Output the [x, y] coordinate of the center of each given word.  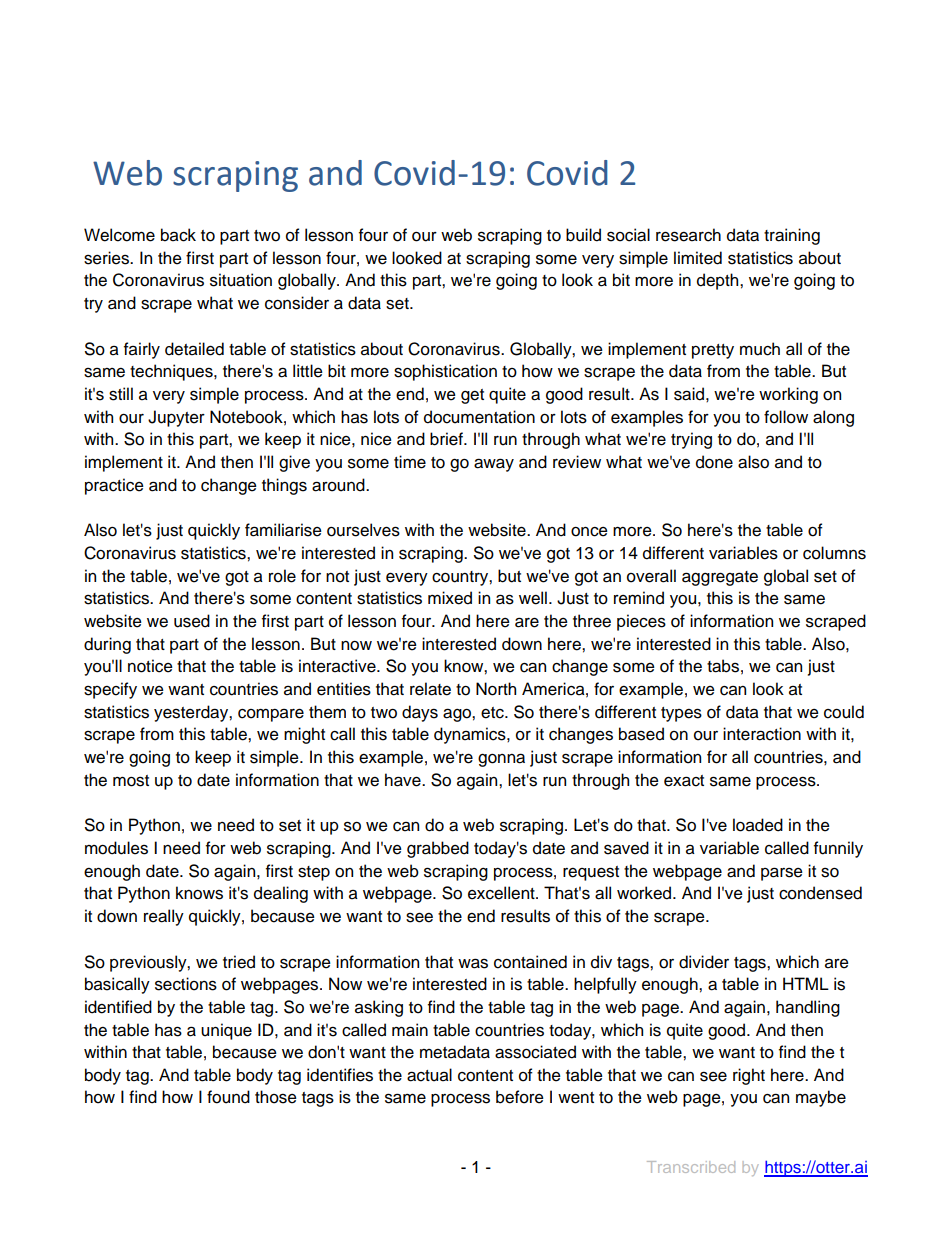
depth [719, 281]
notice [150, 666]
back [178, 235]
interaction [762, 734]
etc [493, 713]
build [583, 235]
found [228, 1097]
